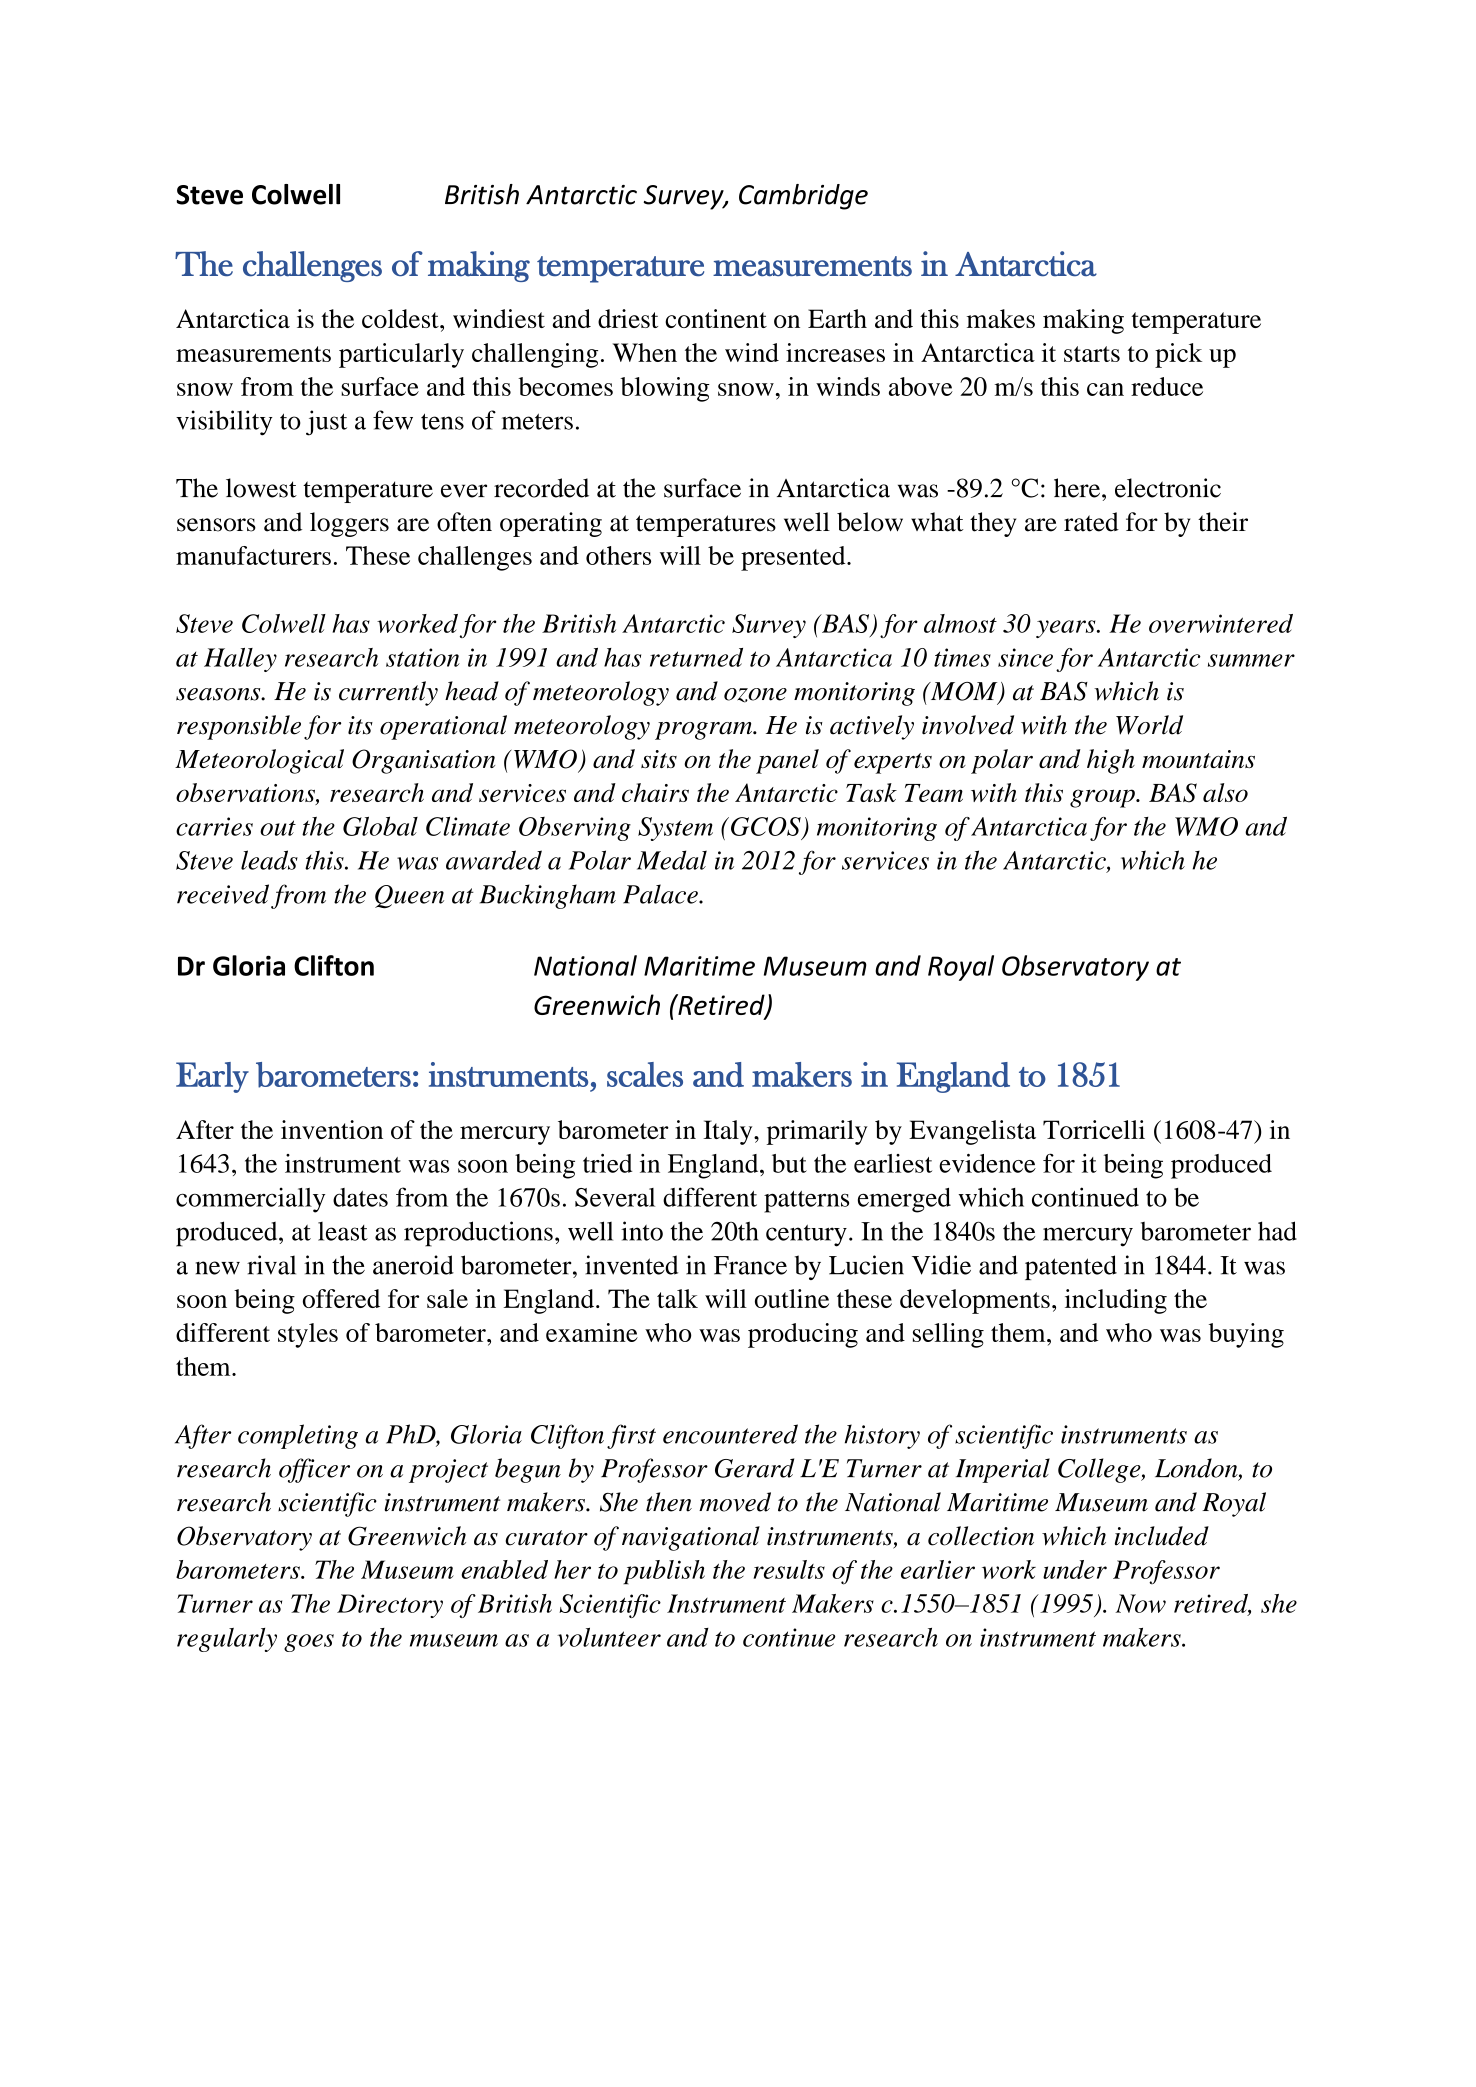 Image resolution: width=1476 pixels, height=2087 pixels. I want to click on results, so click(789, 1569).
